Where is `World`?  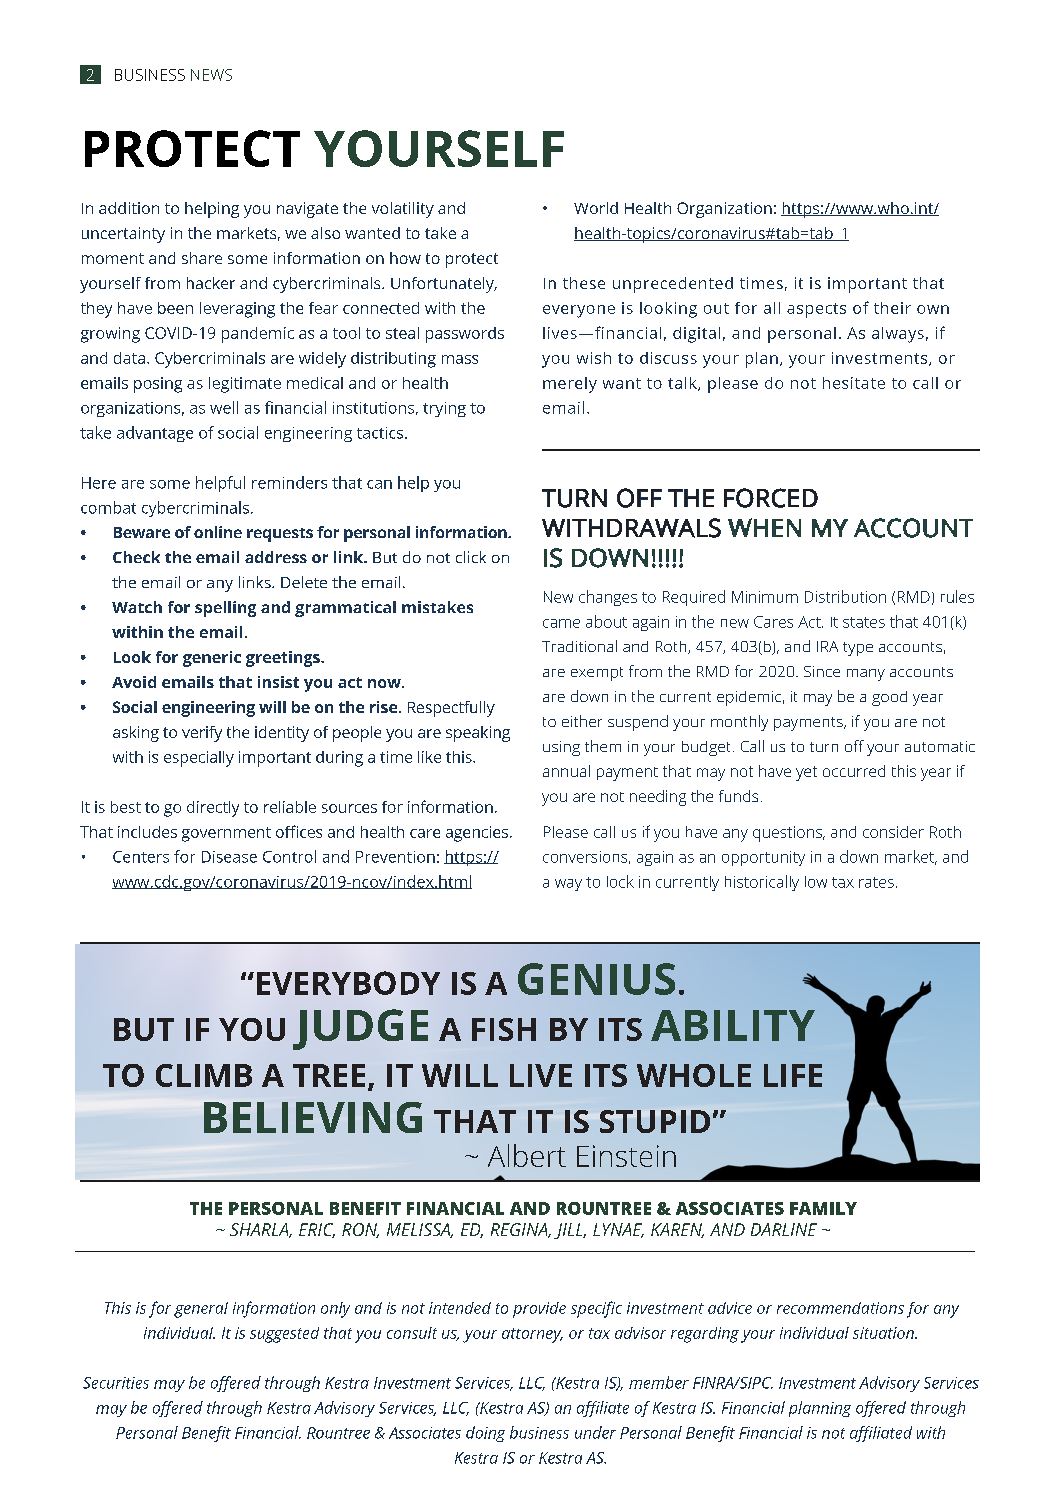
World is located at coordinates (596, 208).
